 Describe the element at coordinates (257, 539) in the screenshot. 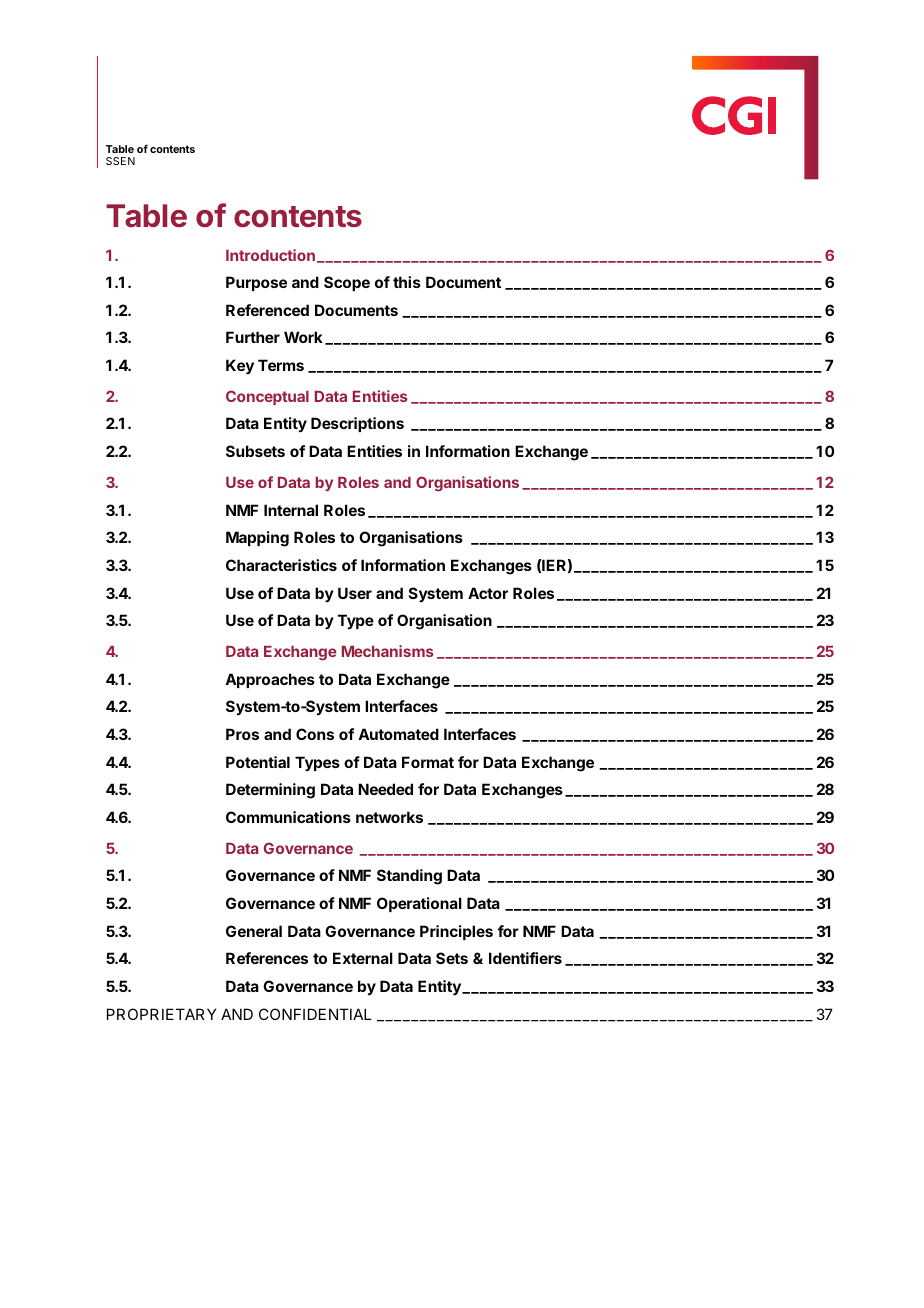

I see `Mapping` at that location.
